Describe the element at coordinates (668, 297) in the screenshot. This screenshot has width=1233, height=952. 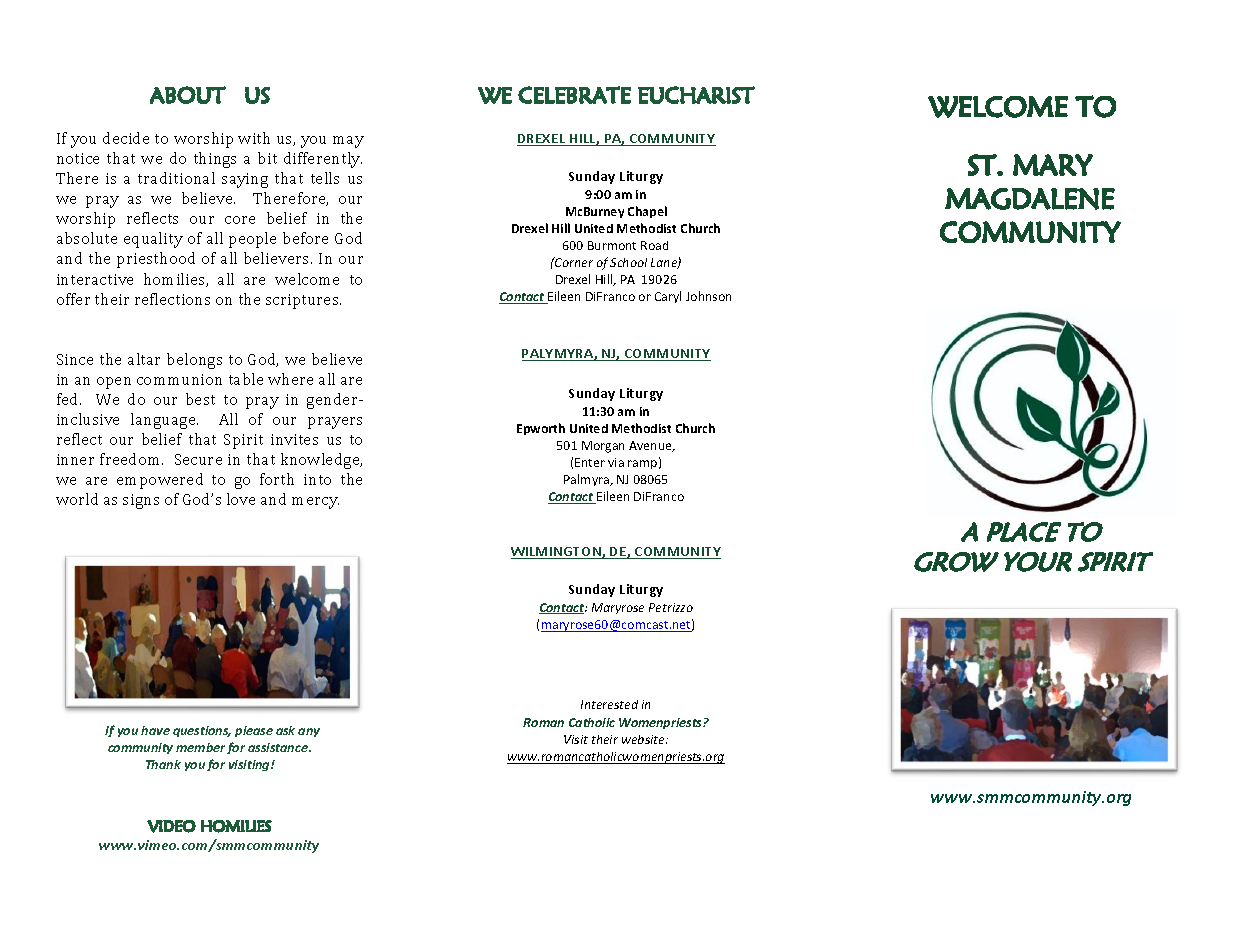
I see `Caryl` at that location.
